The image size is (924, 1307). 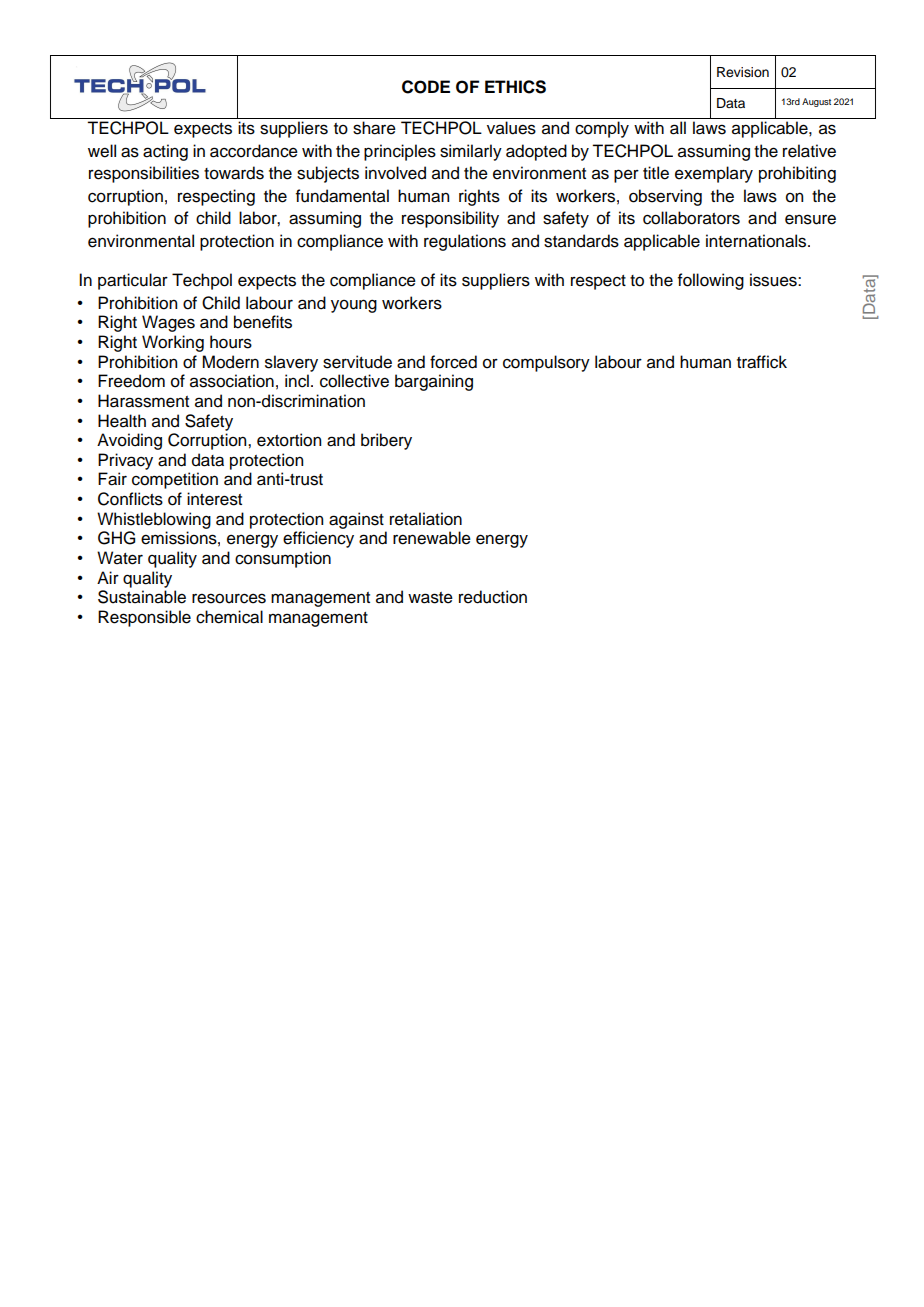 I want to click on compulsory, so click(x=546, y=363).
